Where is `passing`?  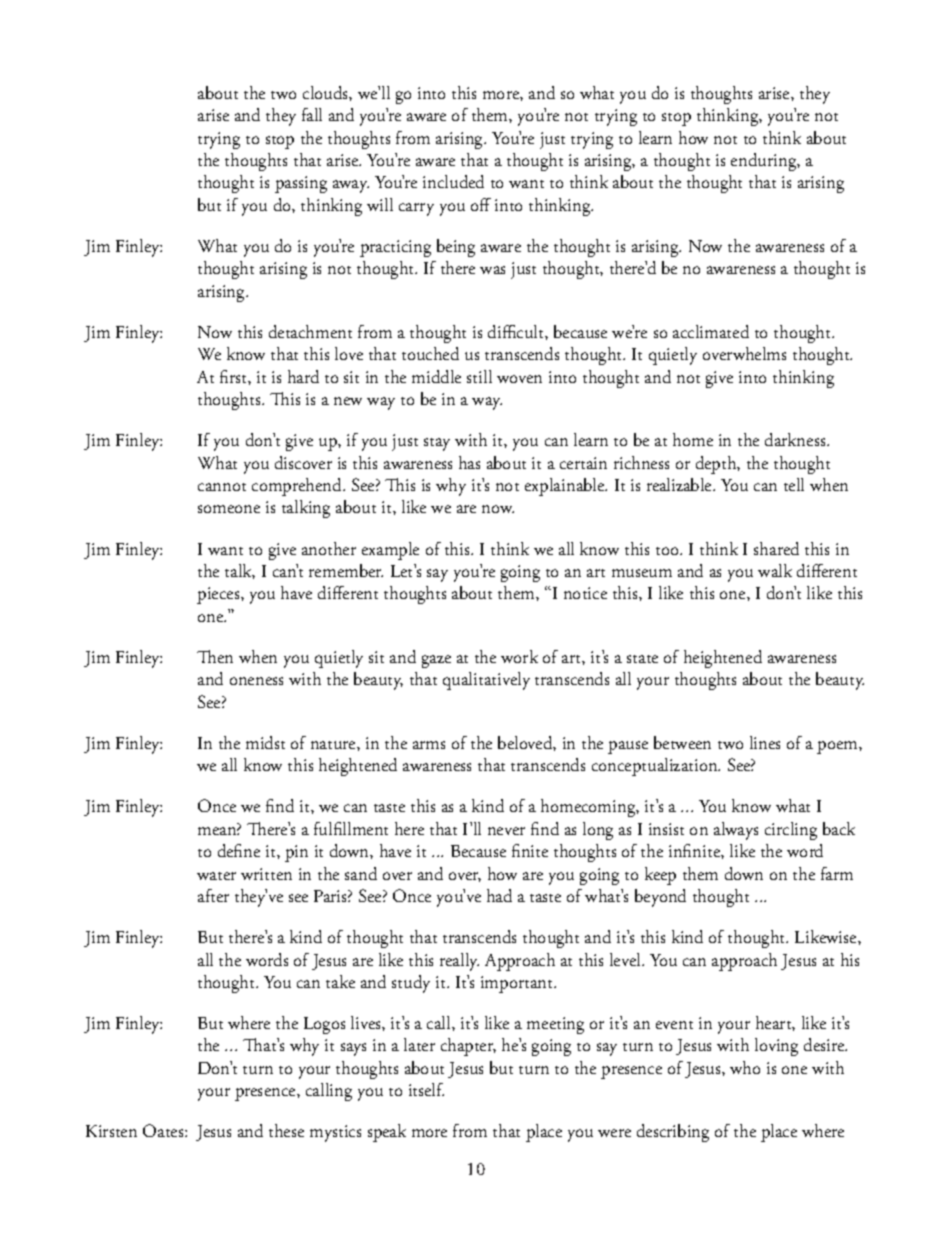
passing is located at coordinates (301, 184).
